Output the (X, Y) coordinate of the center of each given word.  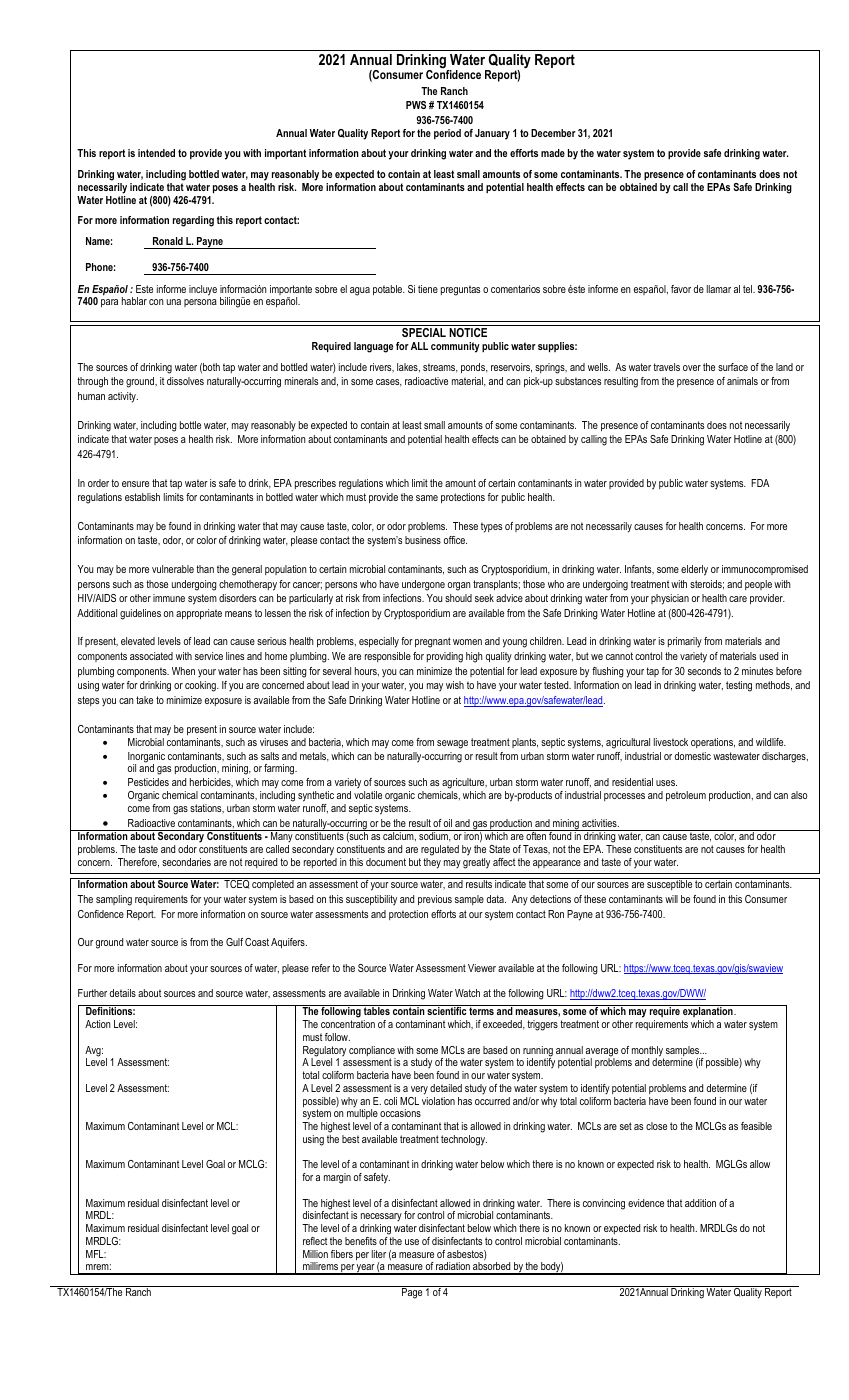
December (553, 133)
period (447, 134)
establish (142, 497)
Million (315, 1254)
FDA (760, 483)
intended (156, 153)
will (671, 899)
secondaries (186, 862)
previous (435, 900)
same (427, 498)
